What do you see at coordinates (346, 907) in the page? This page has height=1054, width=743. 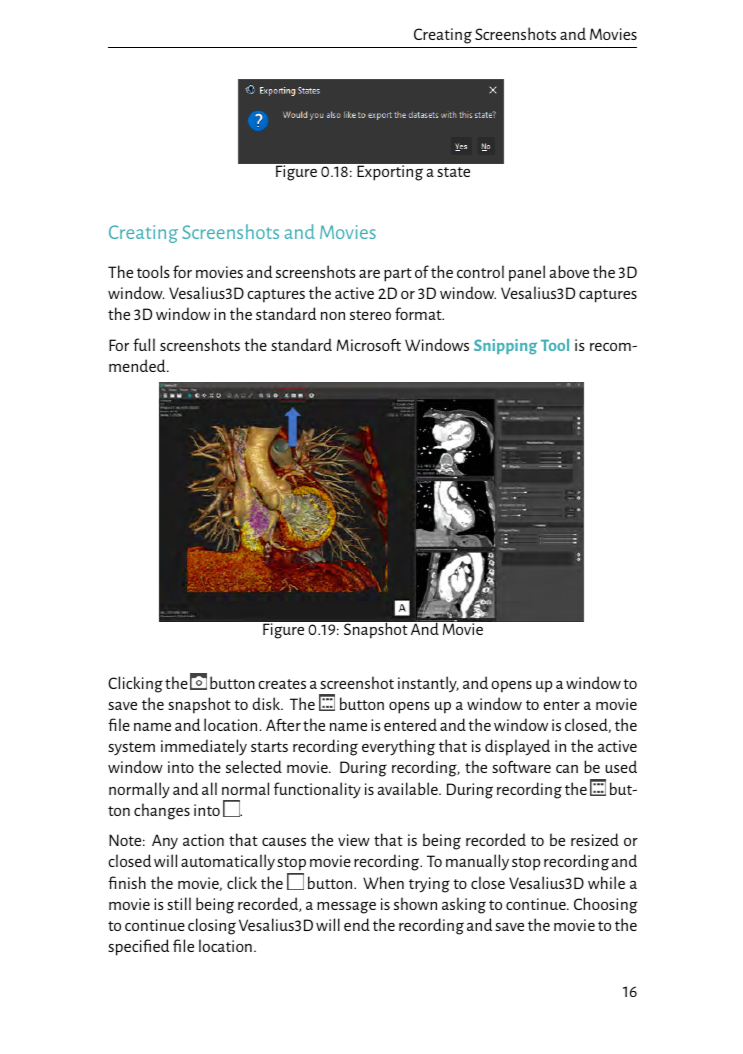 I see `message` at bounding box center [346, 907].
